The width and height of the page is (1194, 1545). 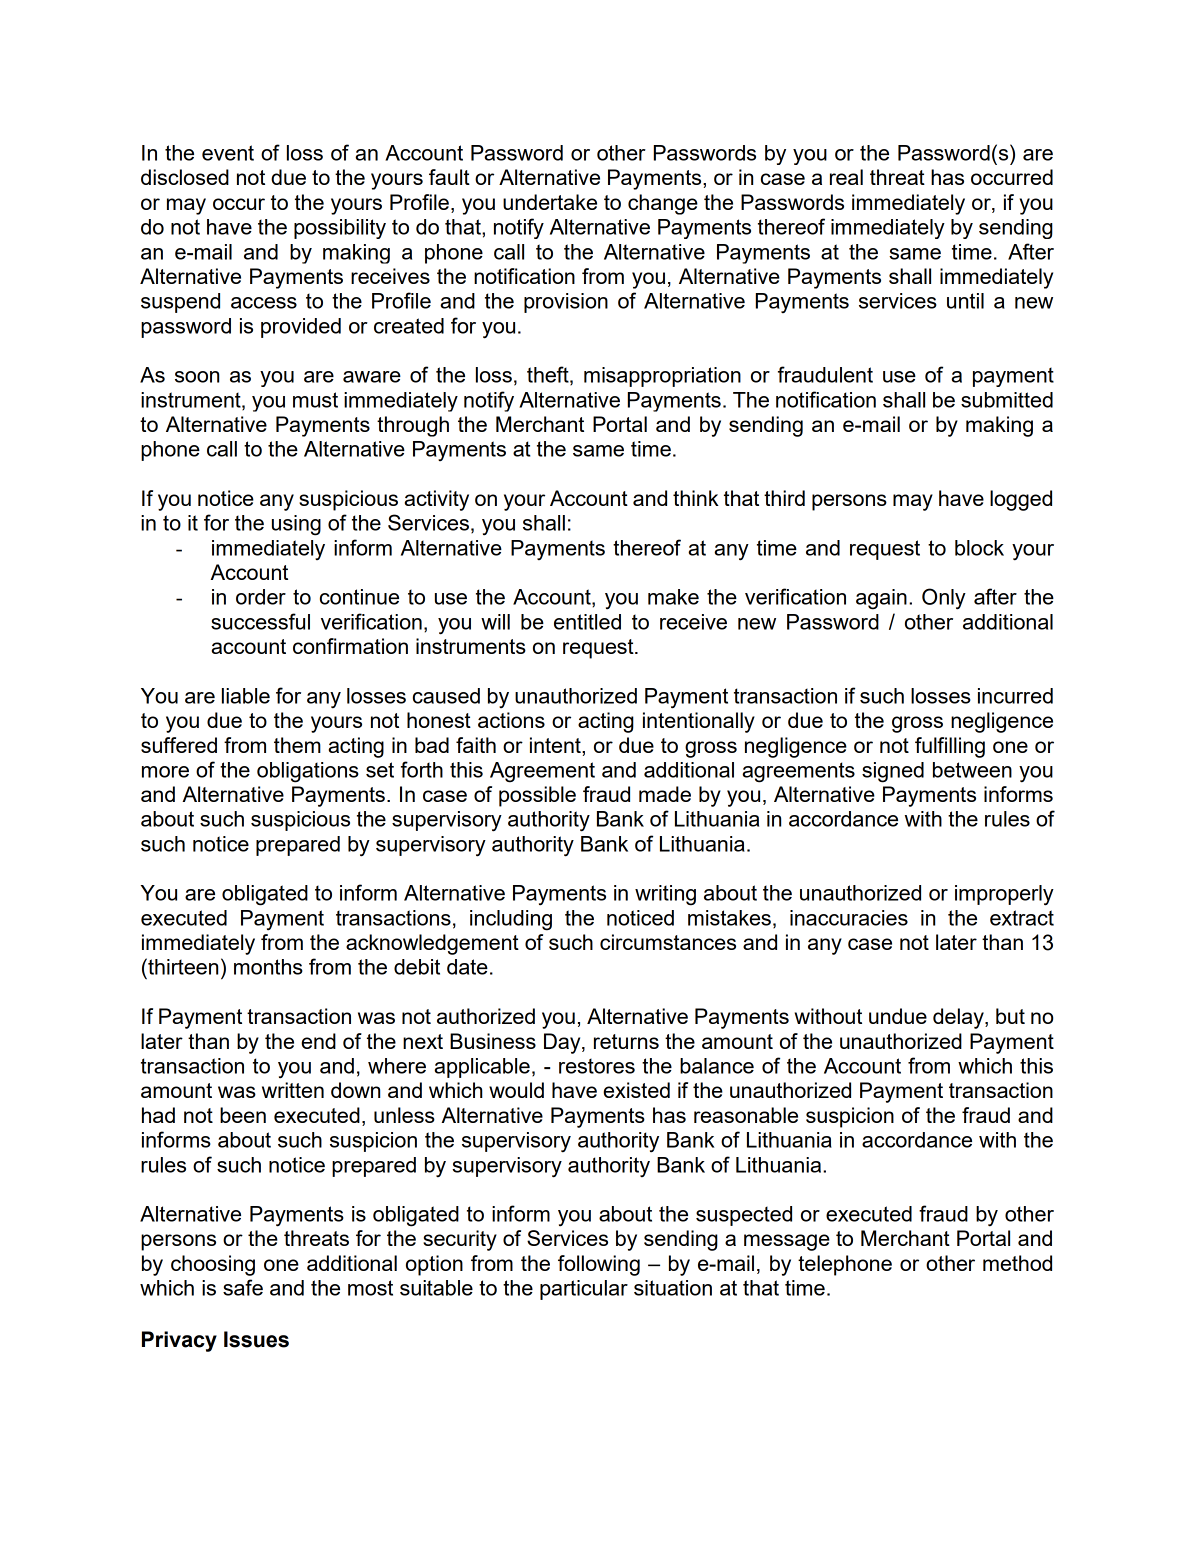 I want to click on order, so click(x=261, y=597).
